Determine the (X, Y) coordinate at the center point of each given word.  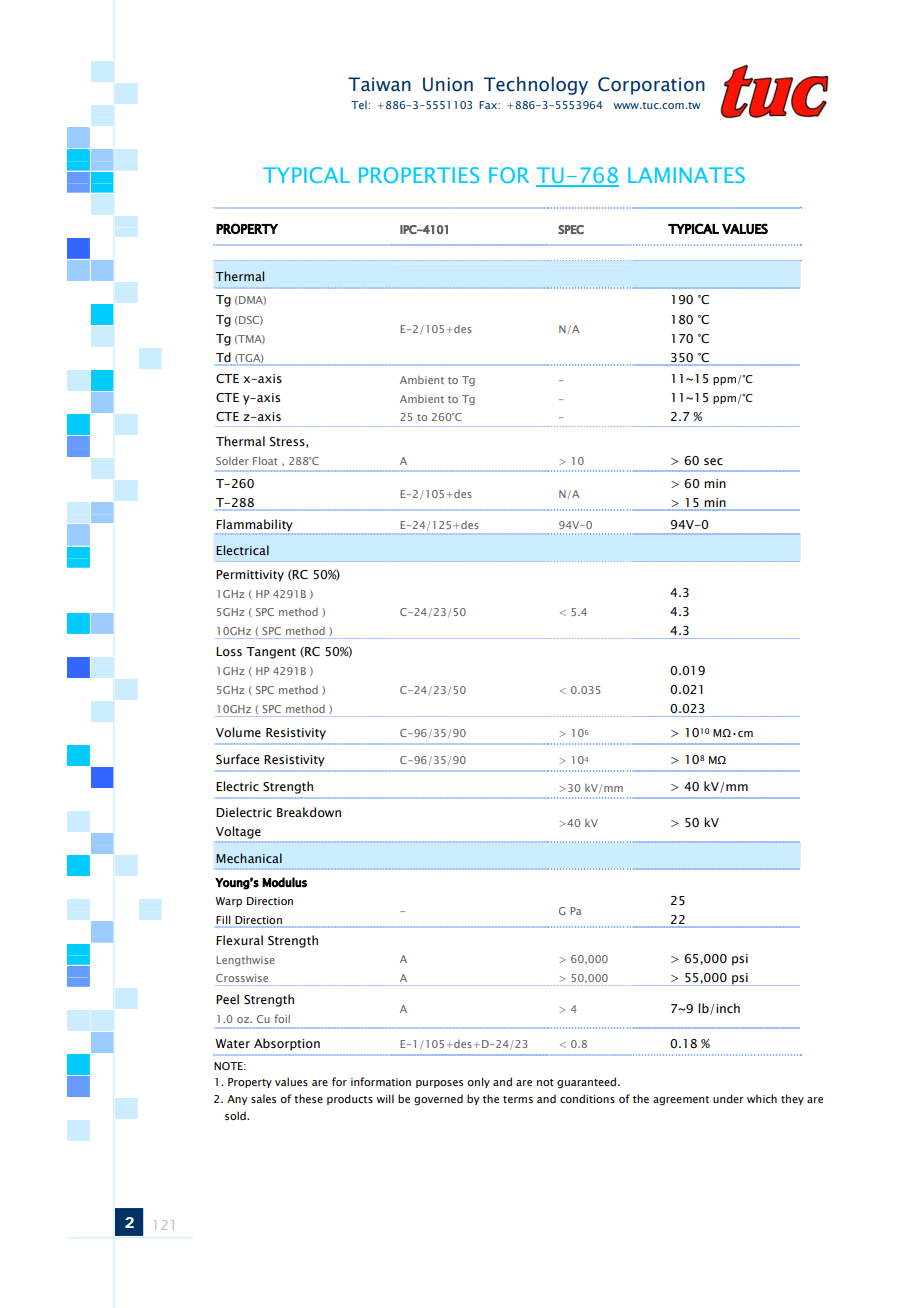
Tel (359, 105)
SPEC (571, 229)
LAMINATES (686, 175)
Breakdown (309, 812)
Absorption (287, 1044)
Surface (237, 759)
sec (713, 461)
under (728, 1098)
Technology (536, 85)
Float (265, 461)
